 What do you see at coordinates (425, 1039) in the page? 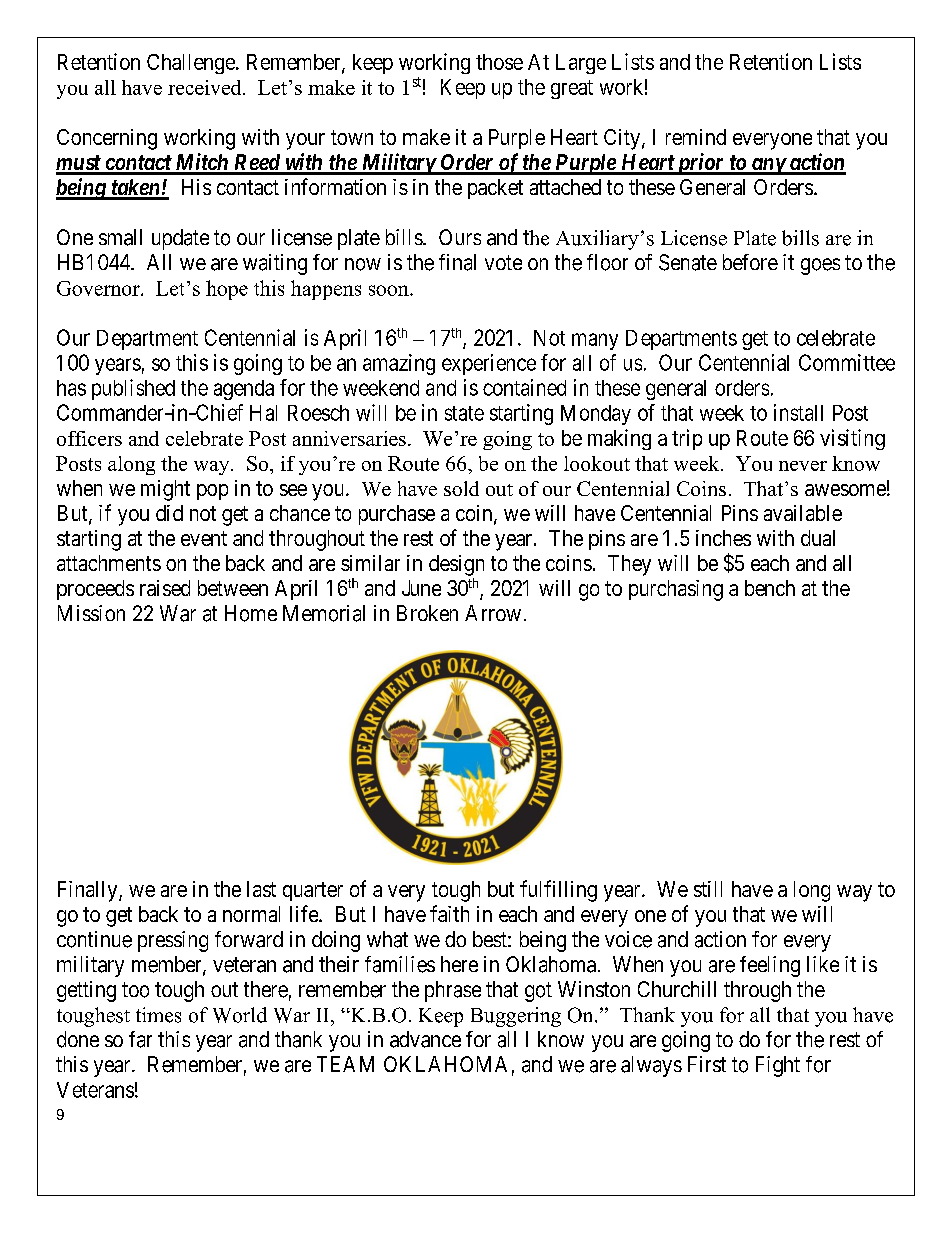
I see `advance` at bounding box center [425, 1039].
